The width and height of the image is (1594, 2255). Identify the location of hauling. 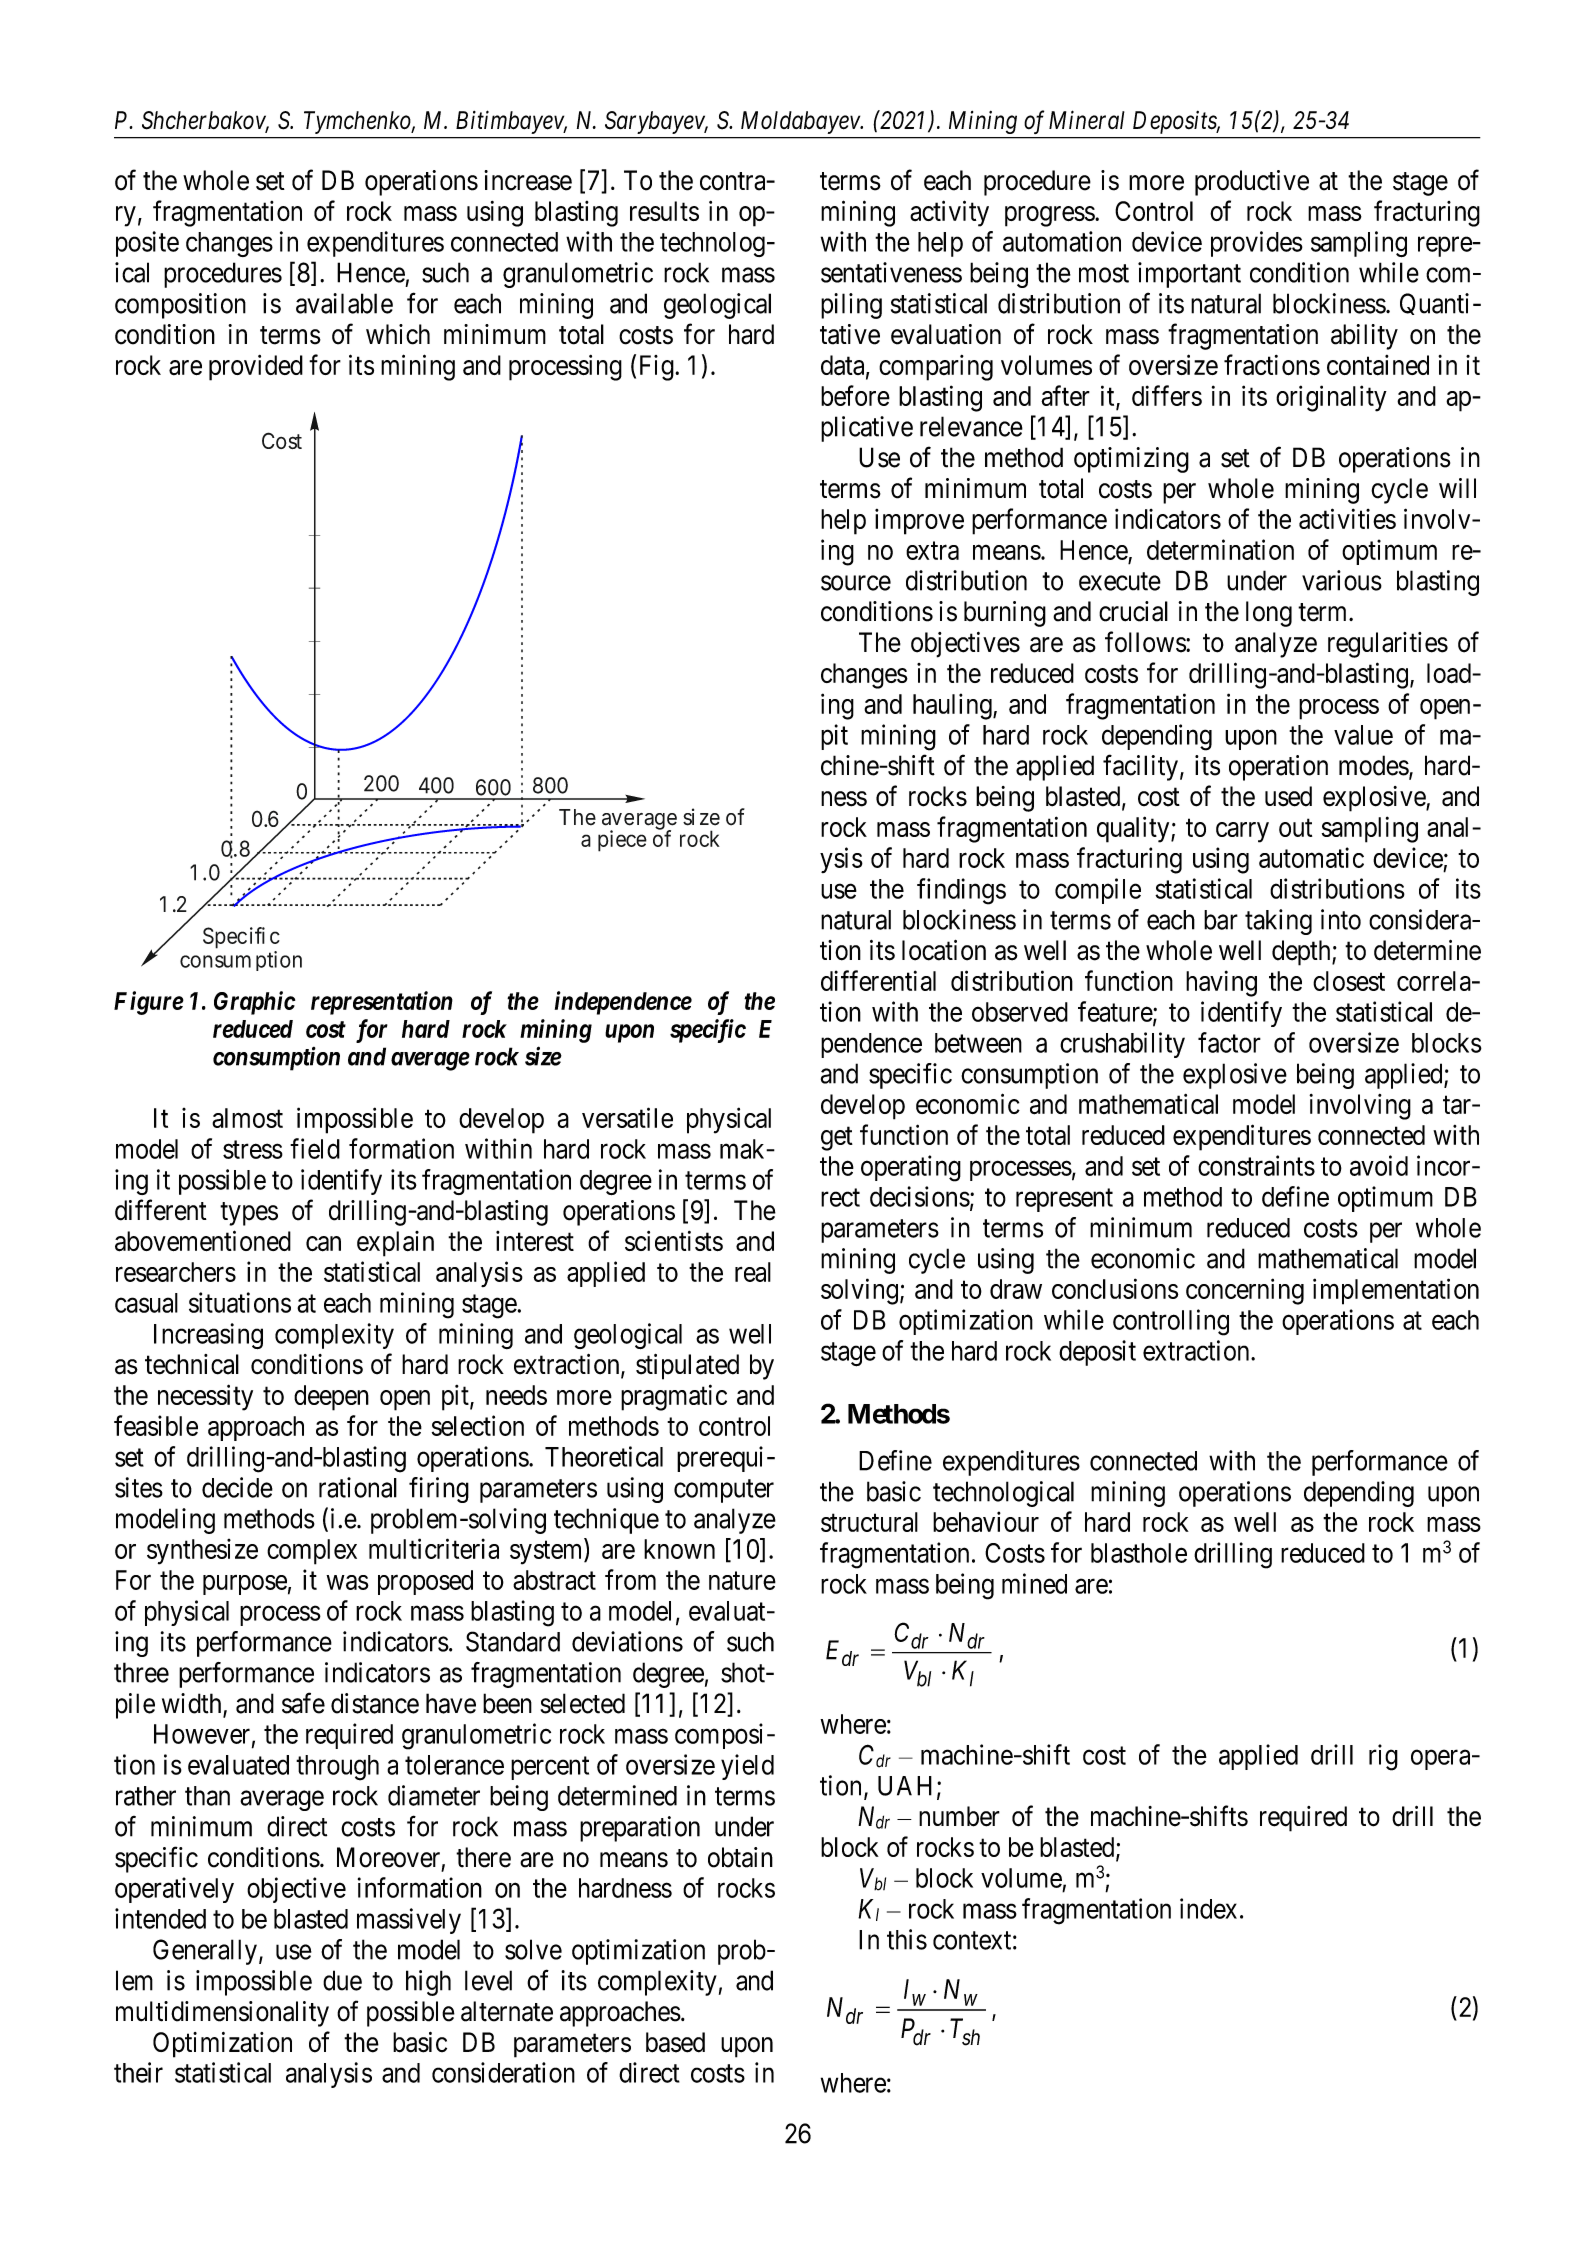
(953, 706).
